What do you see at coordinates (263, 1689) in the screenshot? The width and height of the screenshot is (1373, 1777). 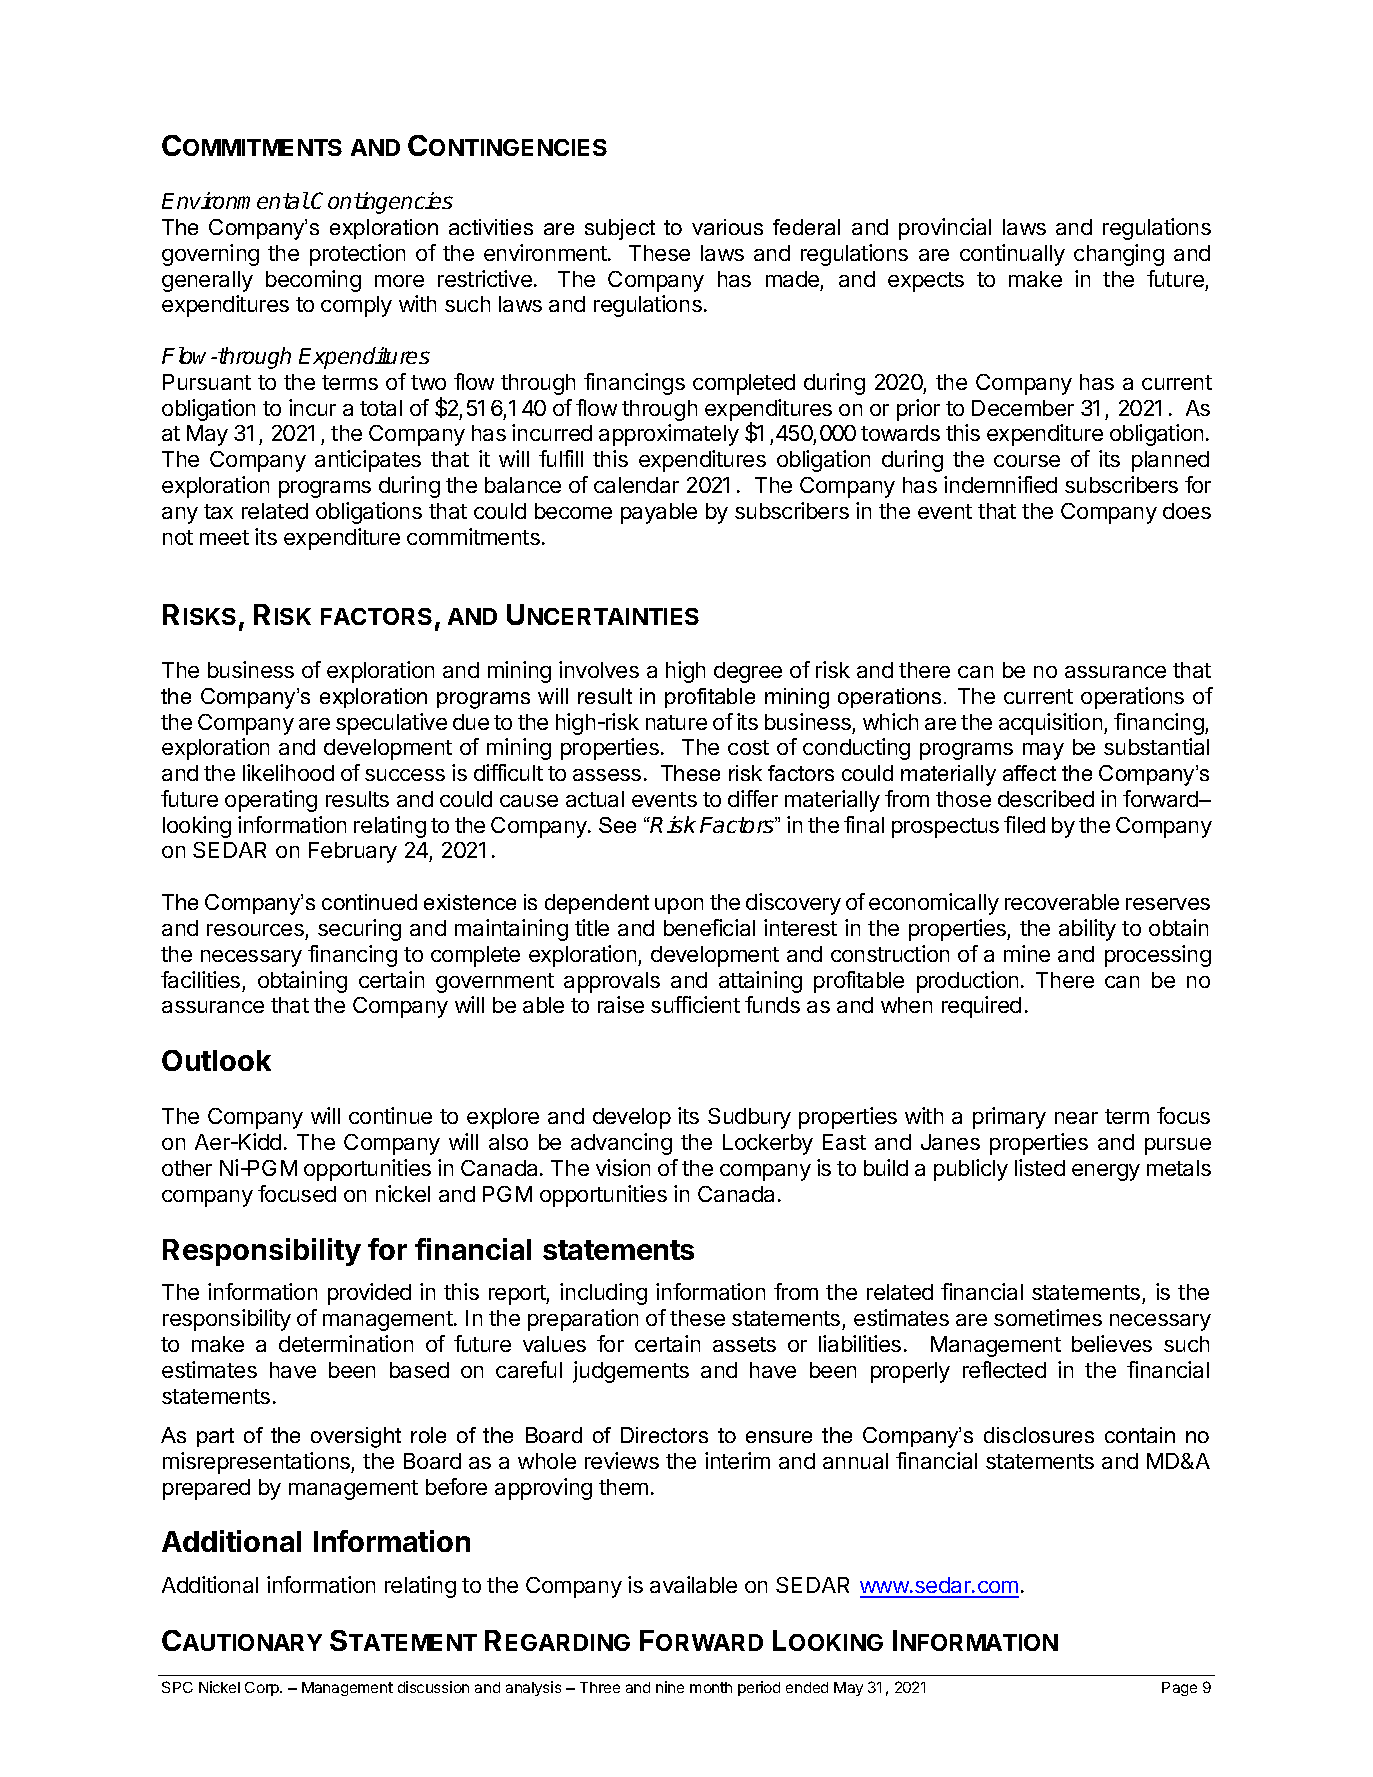 I see `Corp` at bounding box center [263, 1689].
